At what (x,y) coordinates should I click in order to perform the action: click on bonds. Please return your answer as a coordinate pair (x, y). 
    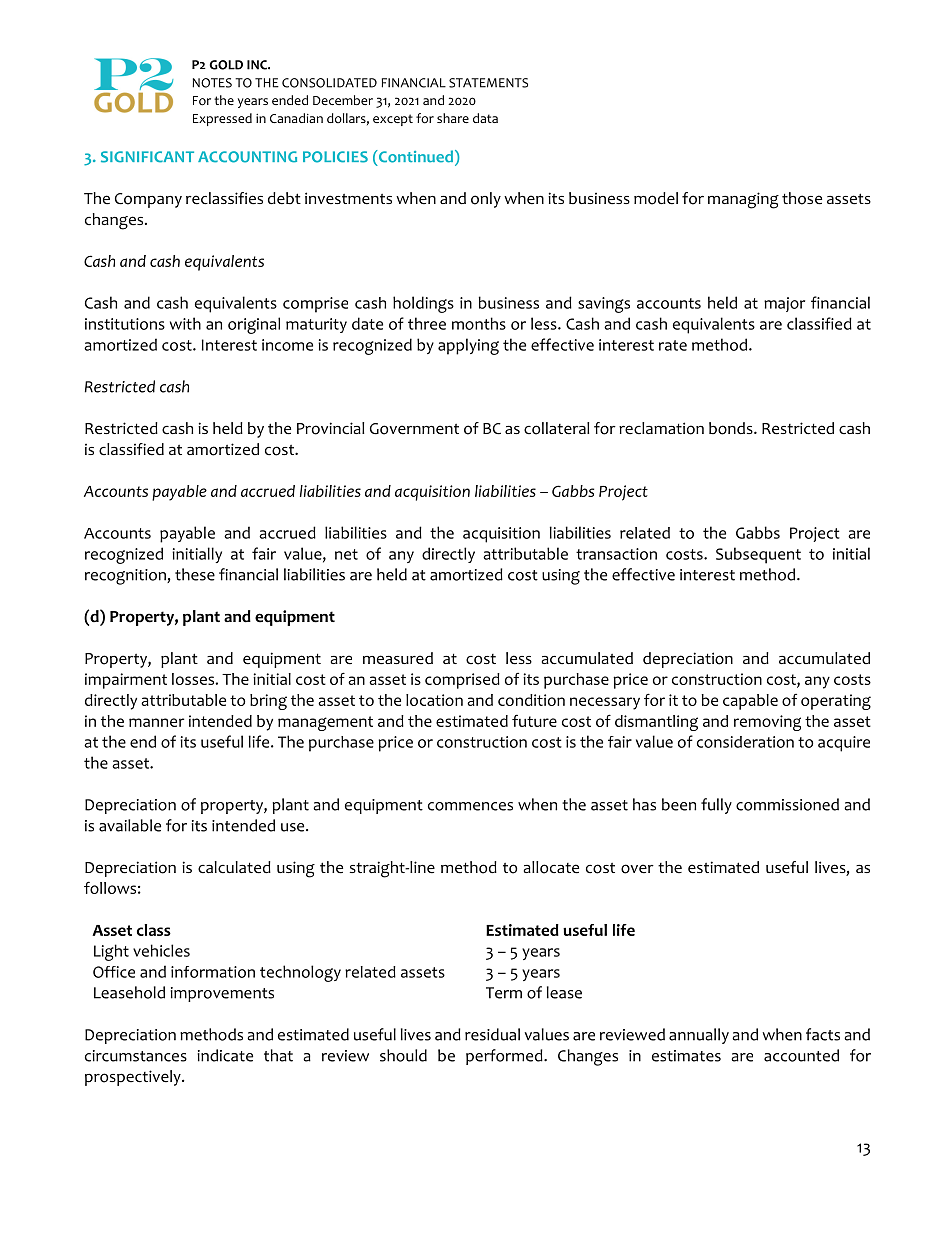
    Looking at the image, I should click on (732, 428).
